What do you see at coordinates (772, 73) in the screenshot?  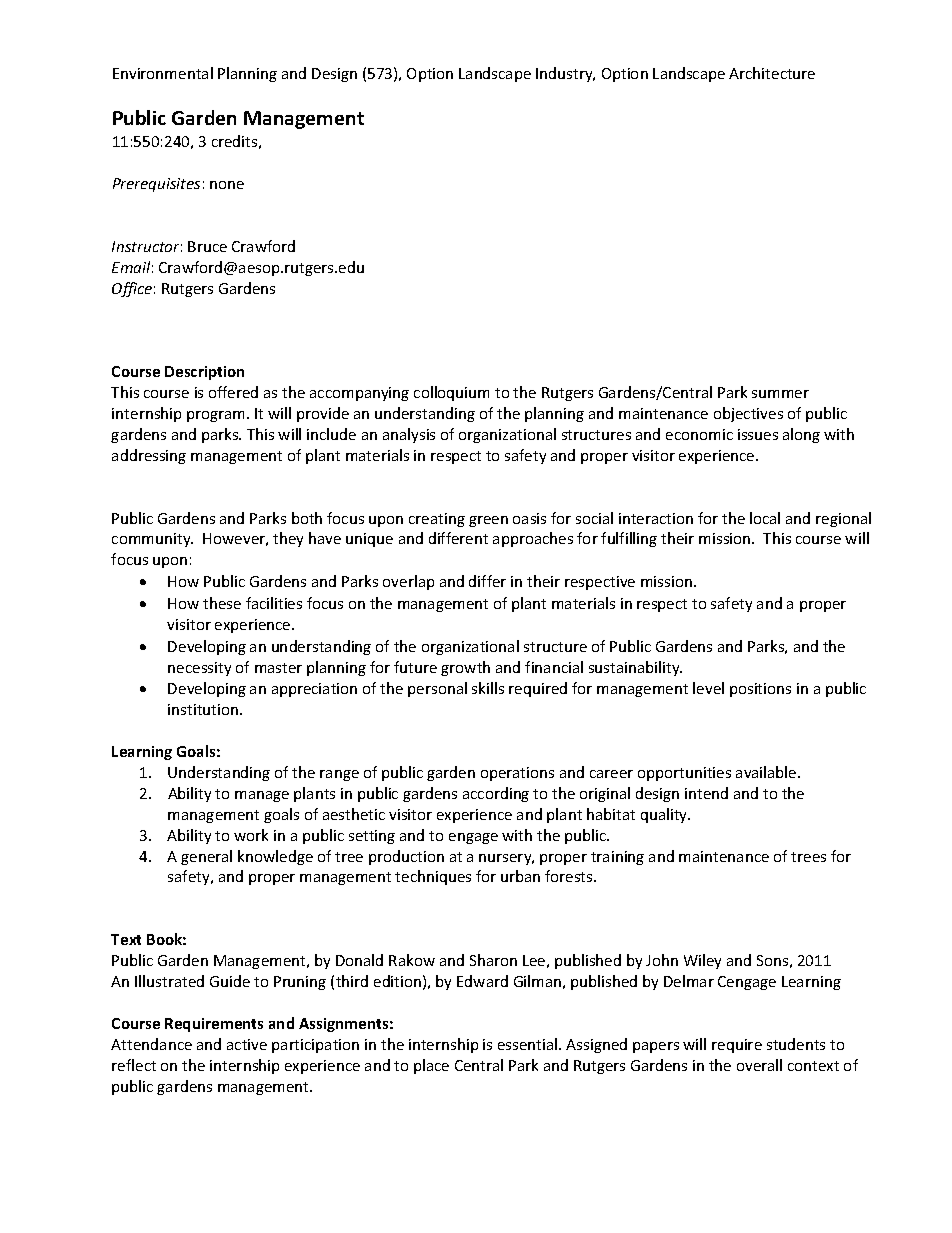 I see `Architecture` at bounding box center [772, 73].
